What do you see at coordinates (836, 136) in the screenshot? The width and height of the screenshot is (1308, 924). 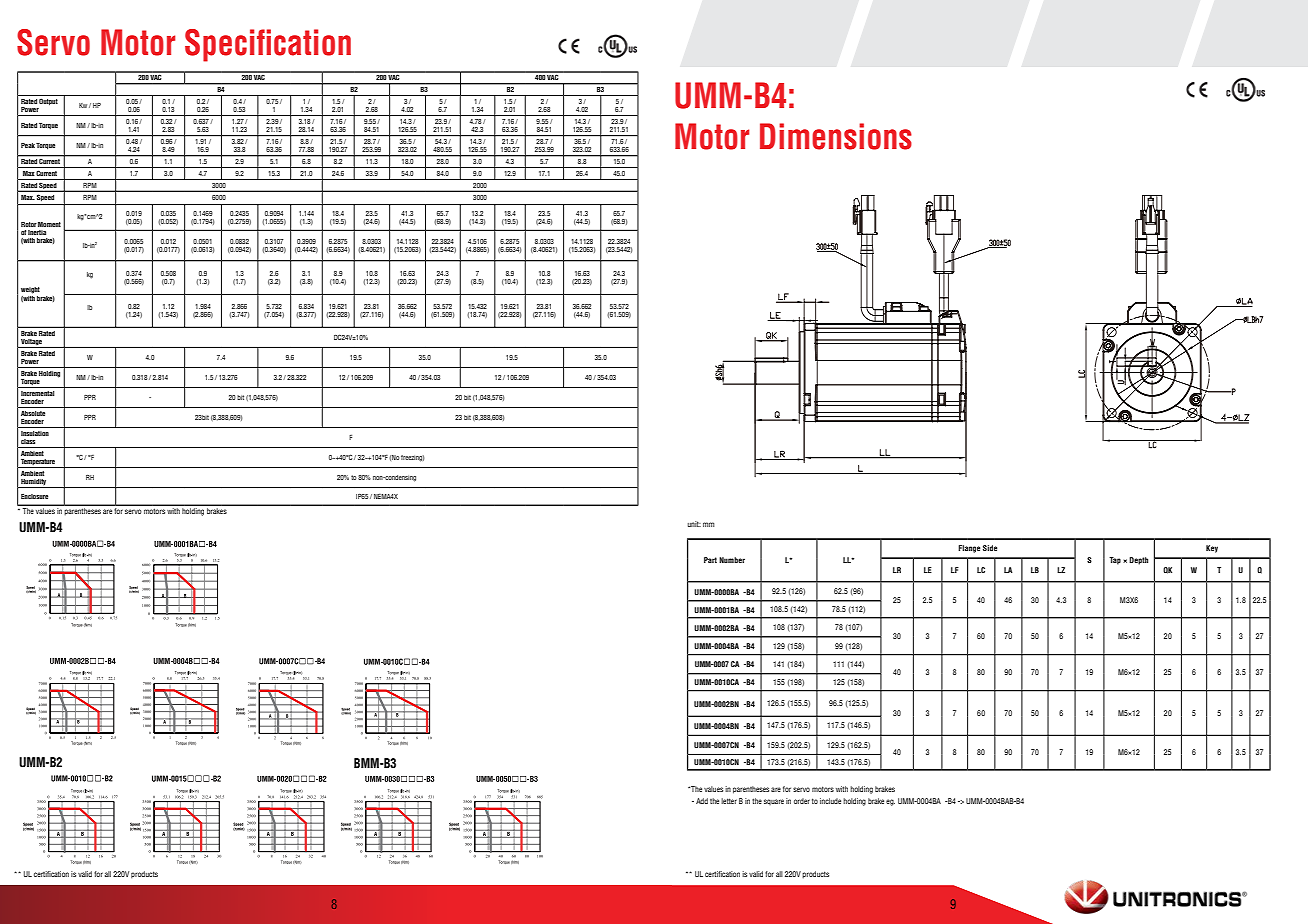 I see `Dimensions` at bounding box center [836, 136].
